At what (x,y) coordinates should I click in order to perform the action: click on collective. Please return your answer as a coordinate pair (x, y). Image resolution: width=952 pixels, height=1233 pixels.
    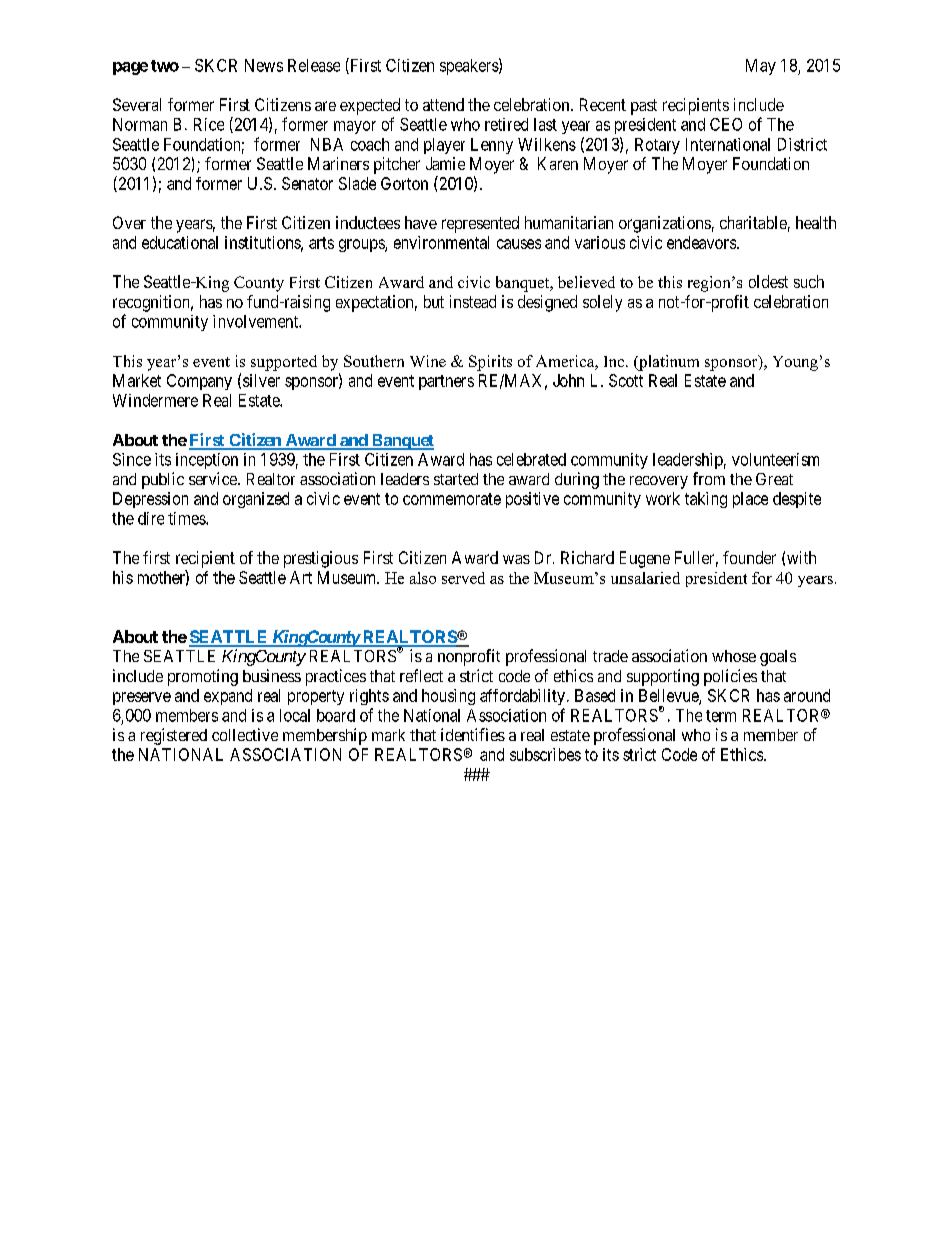
    Looking at the image, I should click on (245, 734).
